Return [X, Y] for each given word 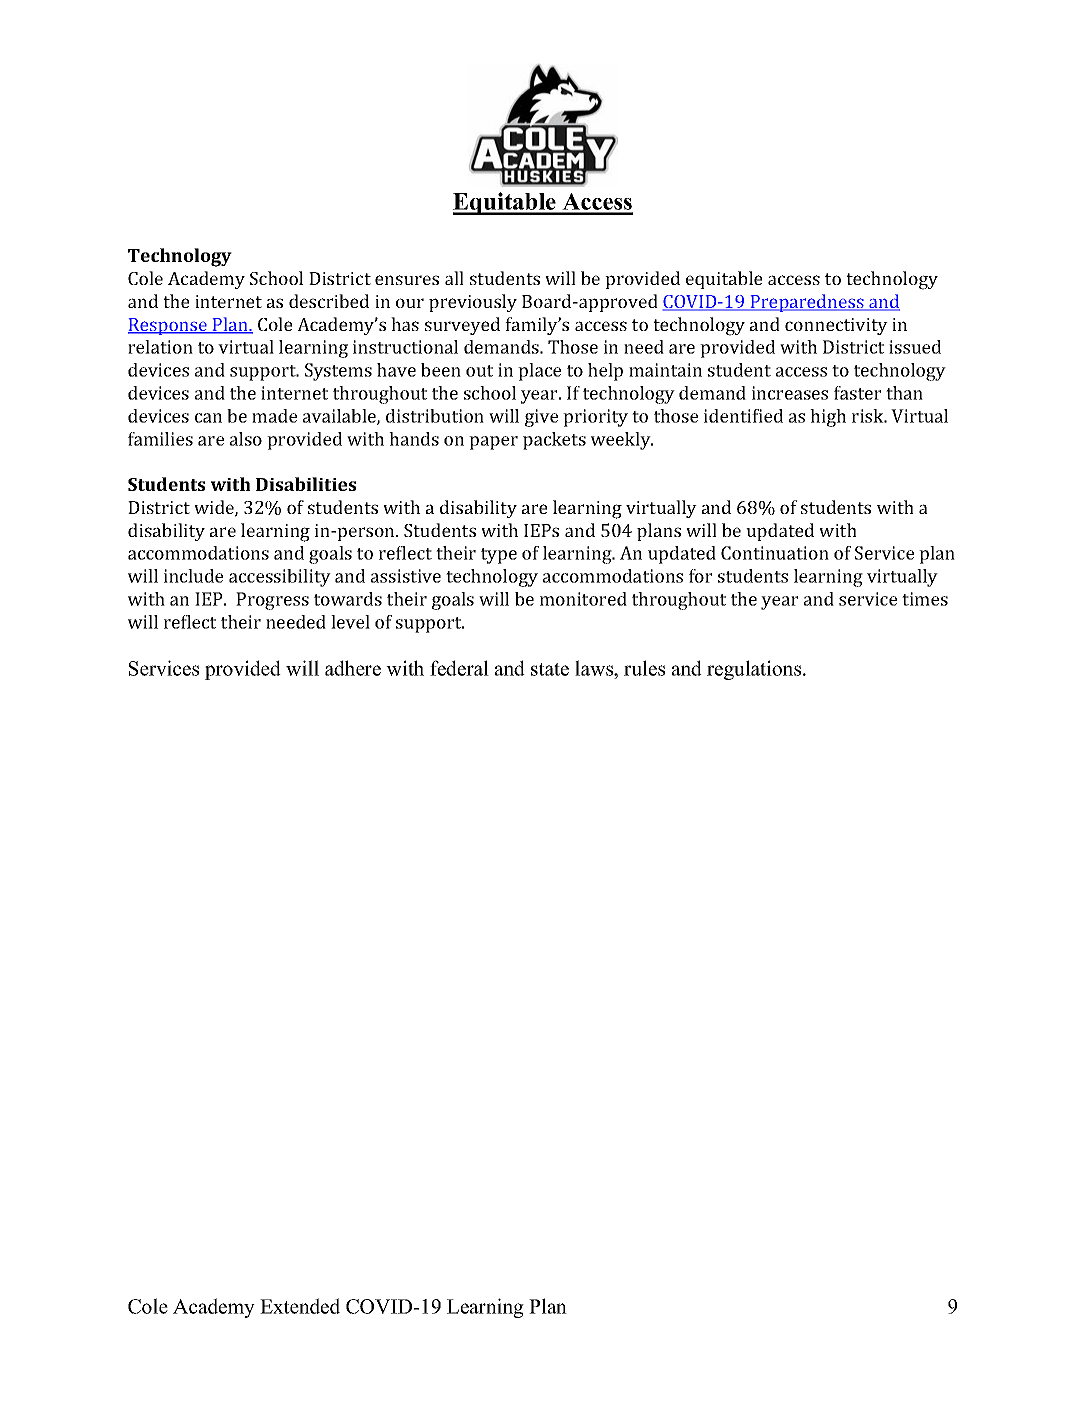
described [329, 301]
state [550, 669]
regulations [755, 670]
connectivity [836, 326]
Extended [300, 1306]
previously [473, 303]
